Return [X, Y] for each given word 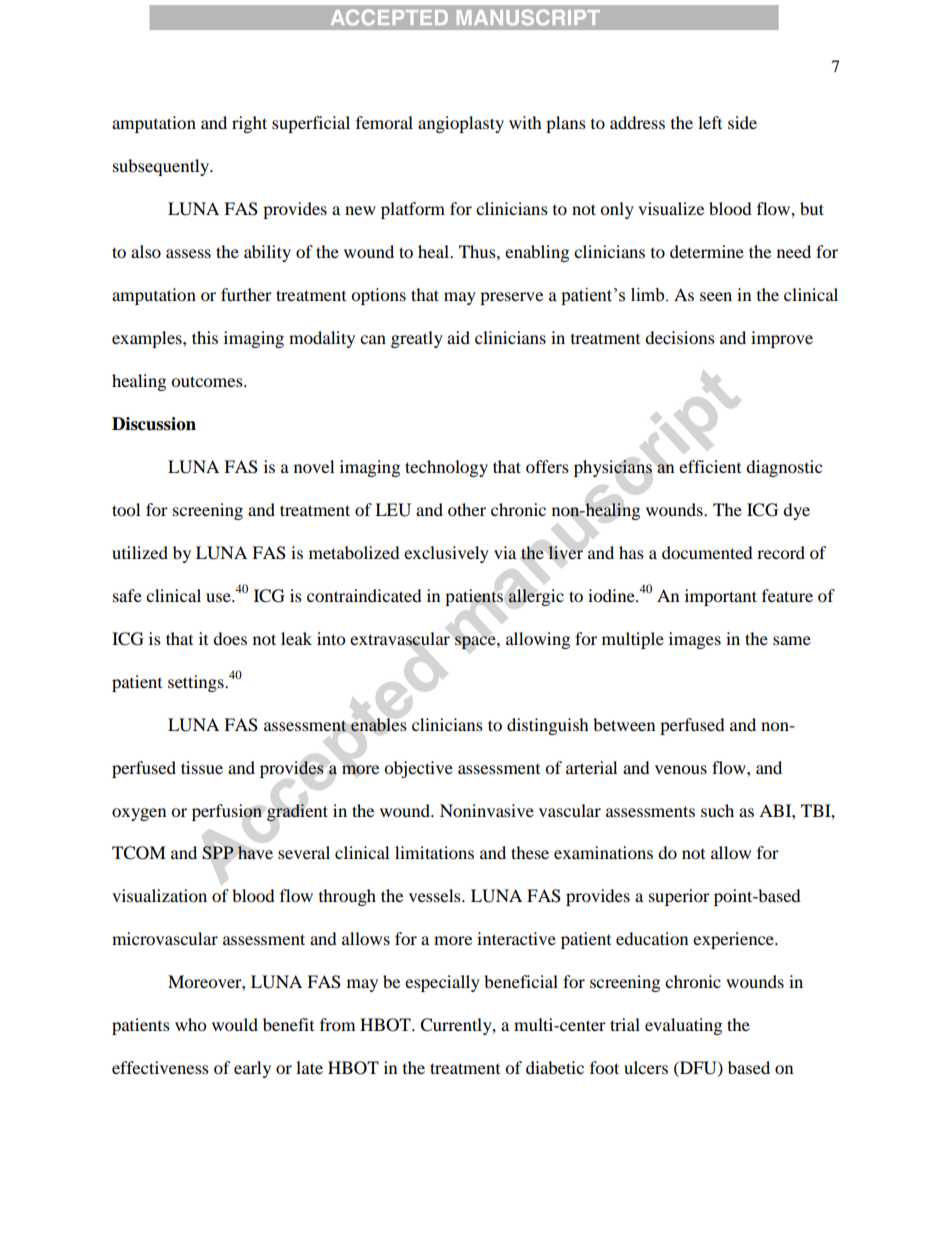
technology [446, 468]
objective [418, 769]
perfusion [227, 812]
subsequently [162, 167]
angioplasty [461, 124]
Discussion [154, 424]
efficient [710, 466]
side [742, 122]
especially [442, 983]
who [190, 1024]
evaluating [683, 1026]
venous [681, 769]
